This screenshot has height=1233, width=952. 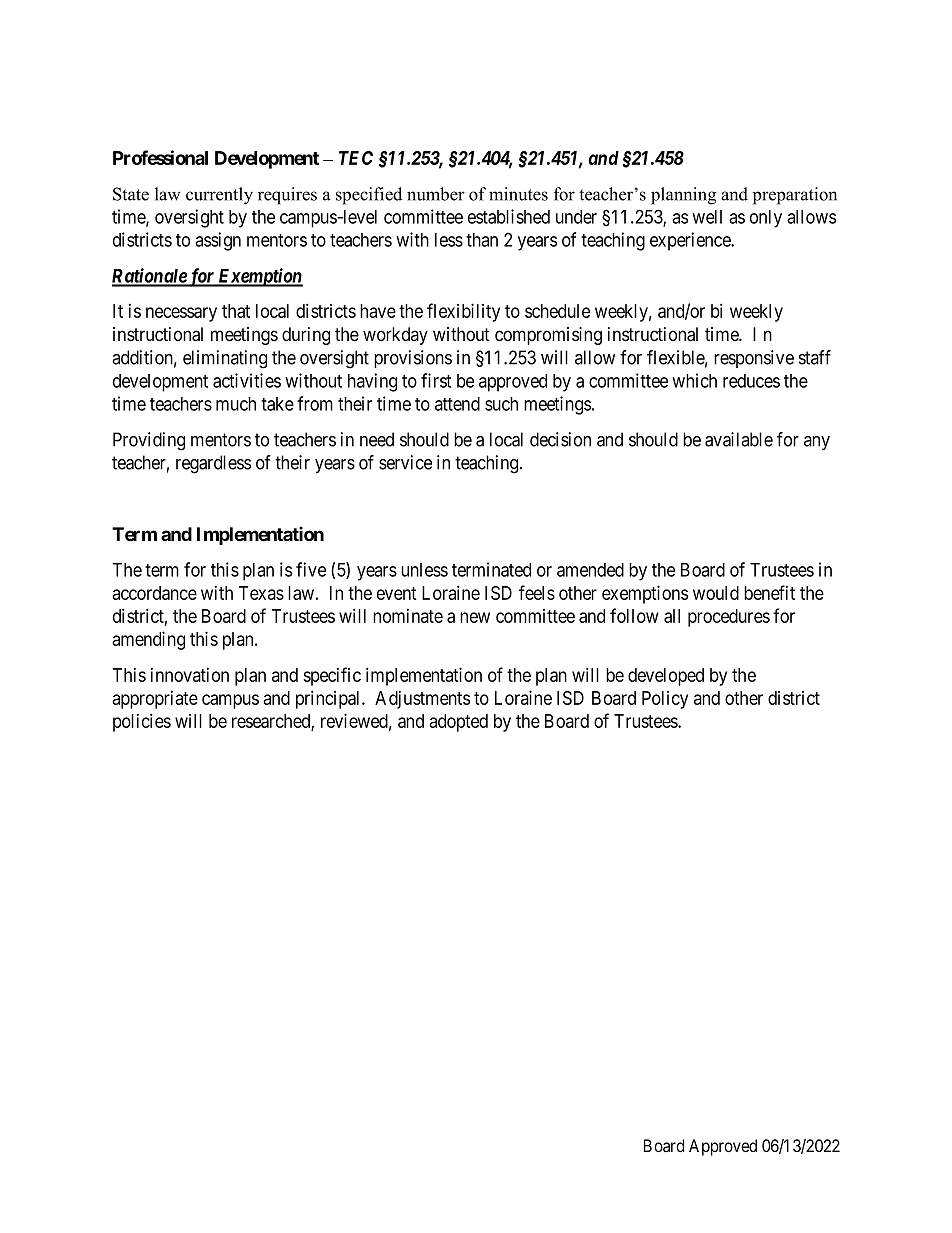 I want to click on number, so click(x=436, y=194).
